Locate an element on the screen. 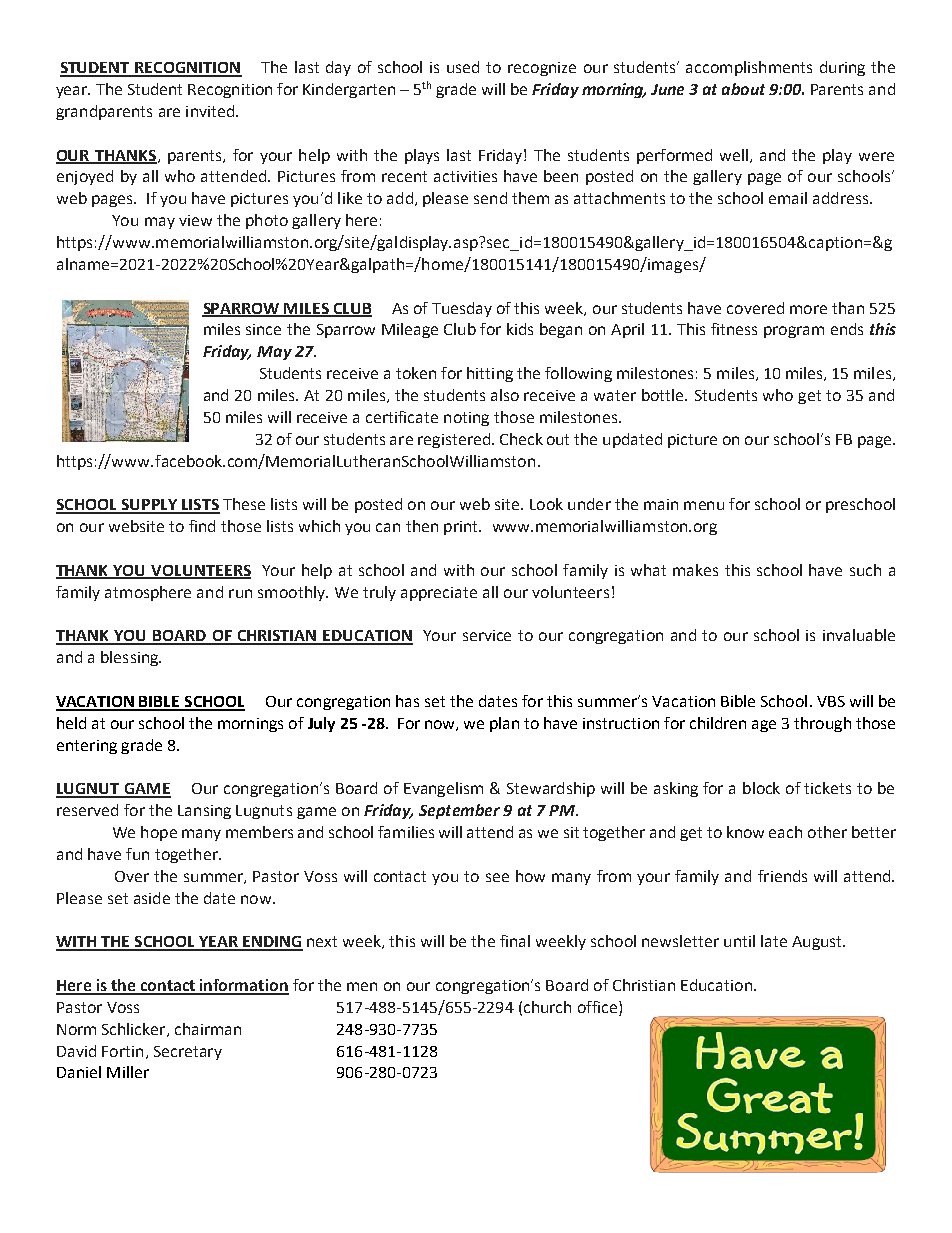 This screenshot has height=1233, width=952. view is located at coordinates (195, 220).
